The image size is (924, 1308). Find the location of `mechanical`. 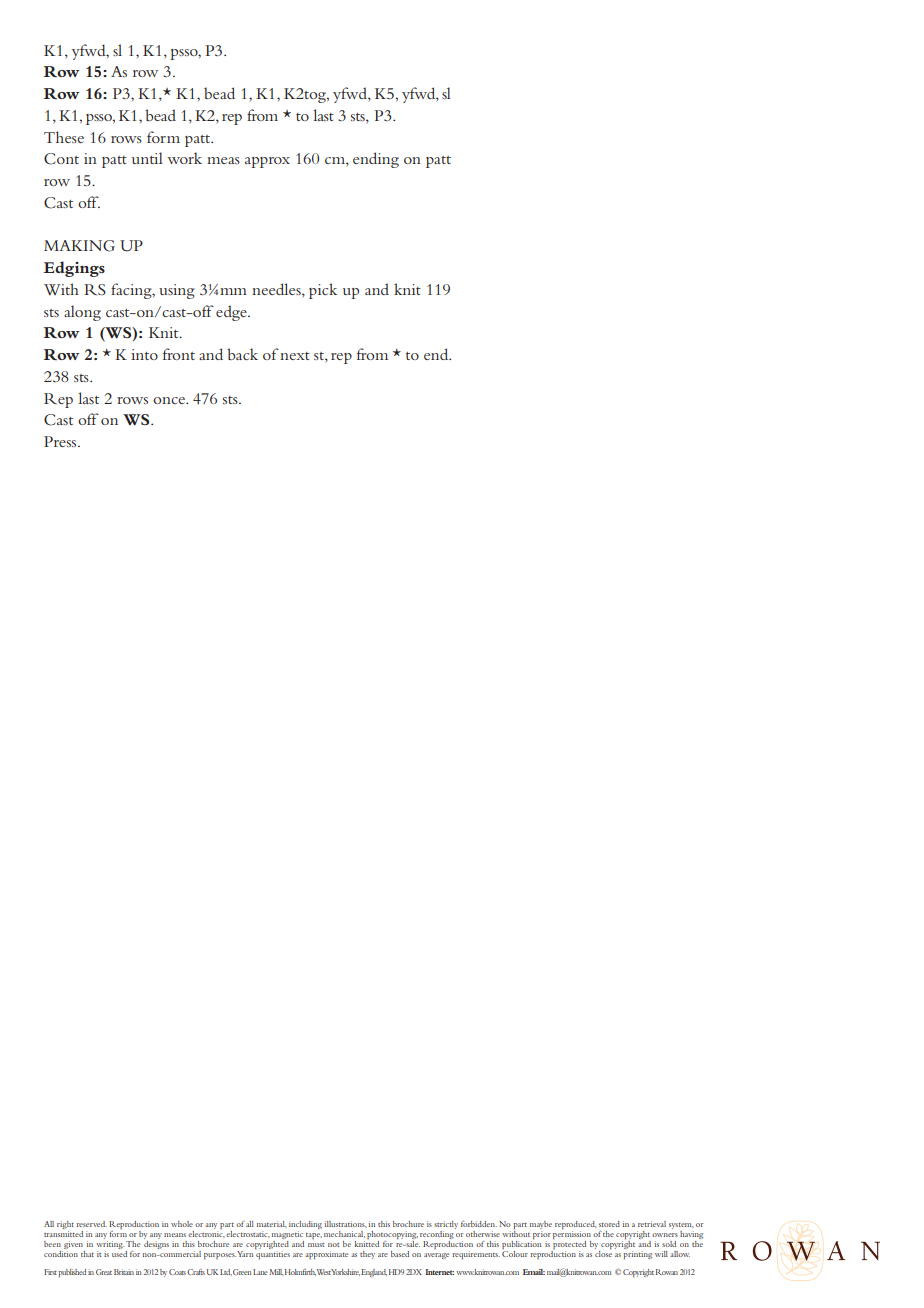

mechanical is located at coordinates (344, 1234).
